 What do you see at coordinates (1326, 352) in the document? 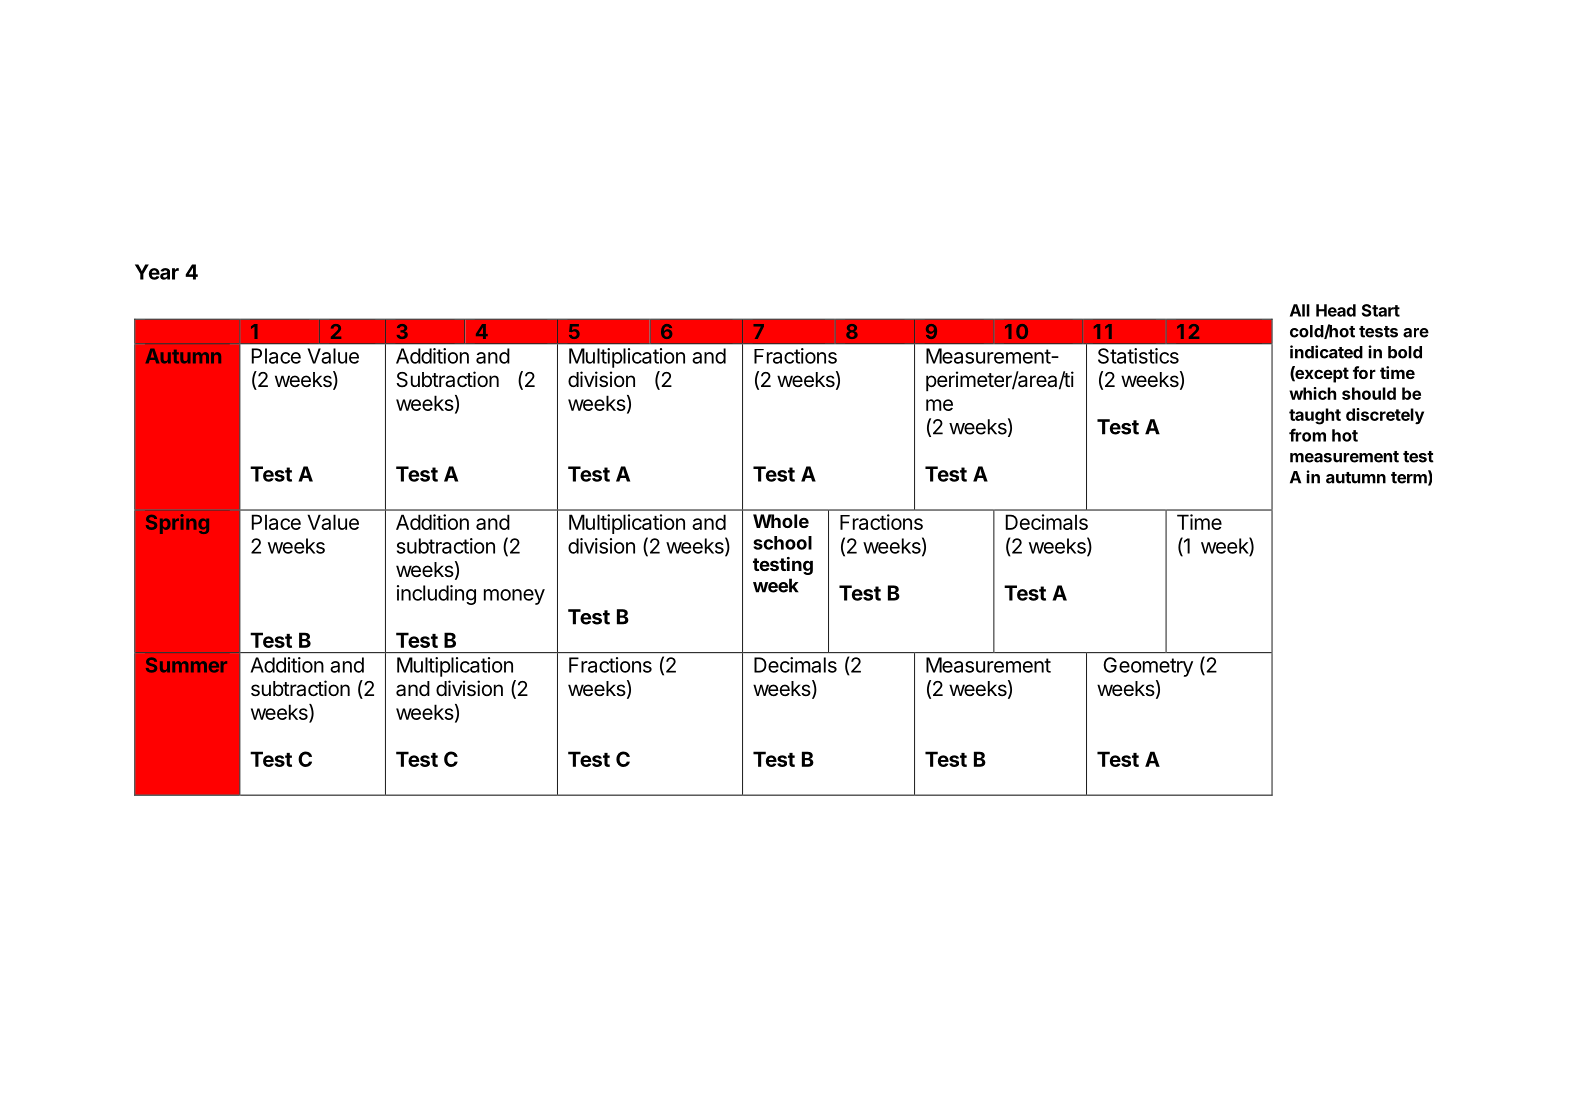
I see `indicated` at bounding box center [1326, 352].
